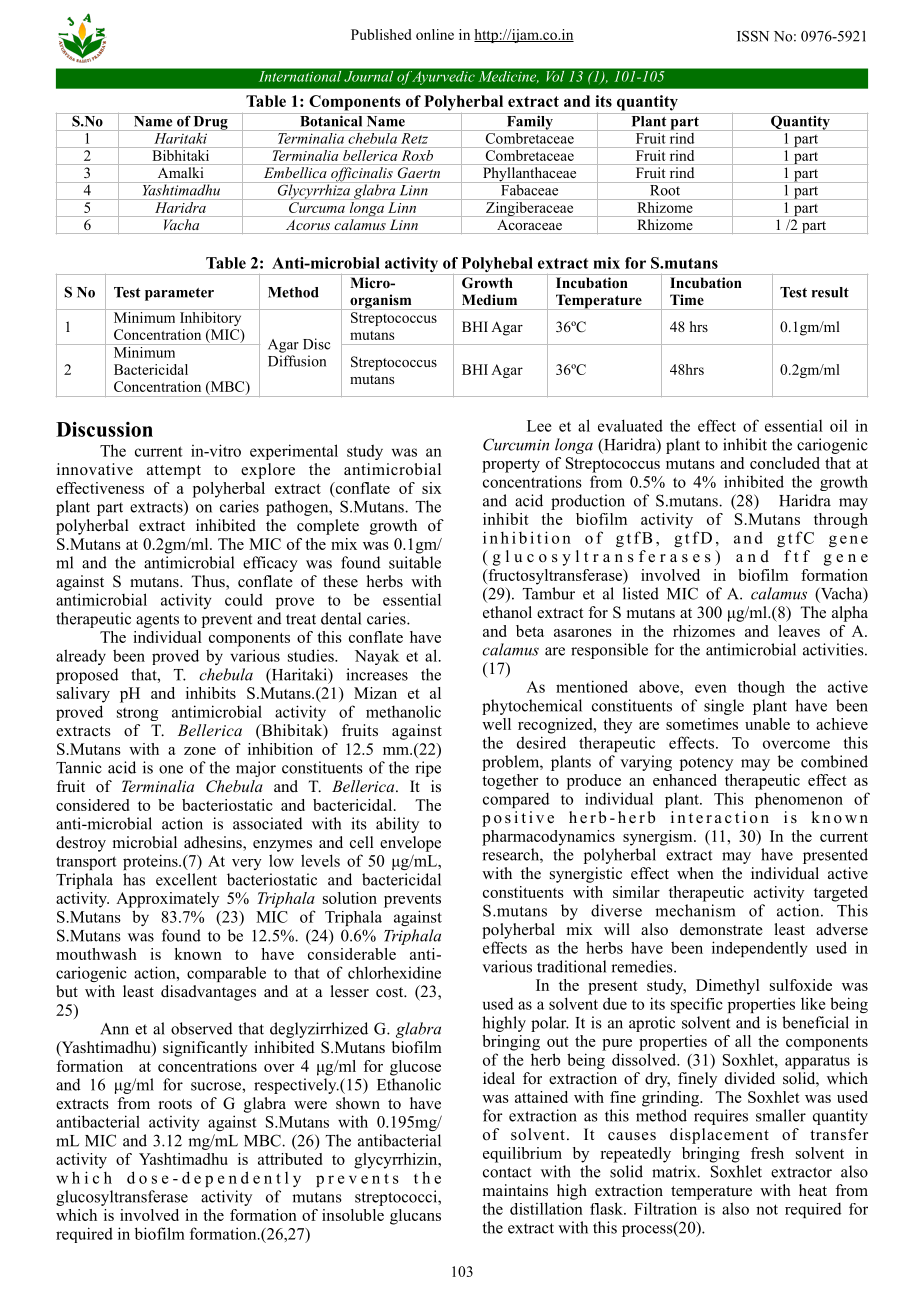 This screenshot has width=924, height=1308. I want to click on agents, so click(157, 621).
